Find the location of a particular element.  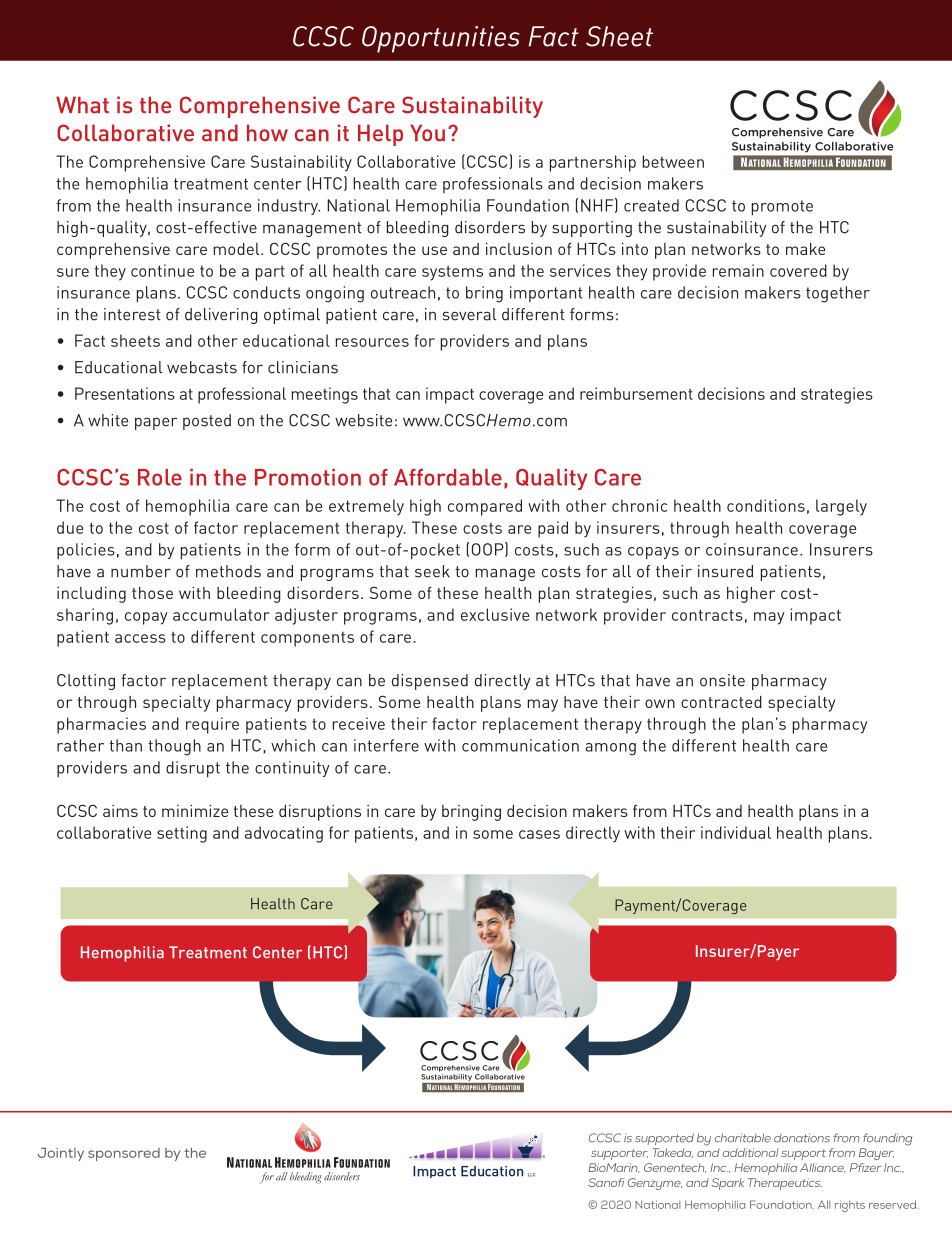

Opportunities is located at coordinates (441, 39).
